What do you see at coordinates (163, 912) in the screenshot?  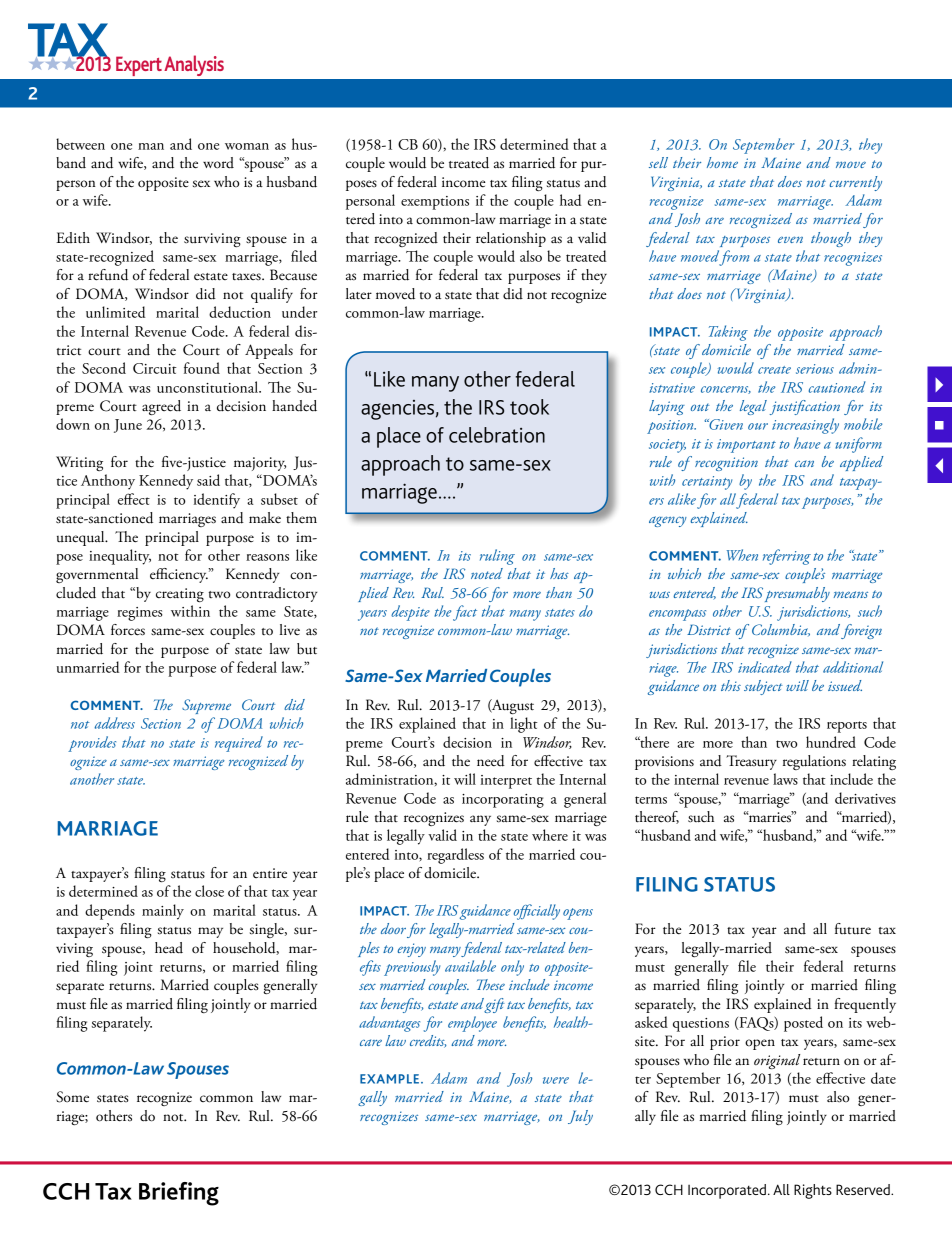 I see `mainly` at bounding box center [163, 912].
